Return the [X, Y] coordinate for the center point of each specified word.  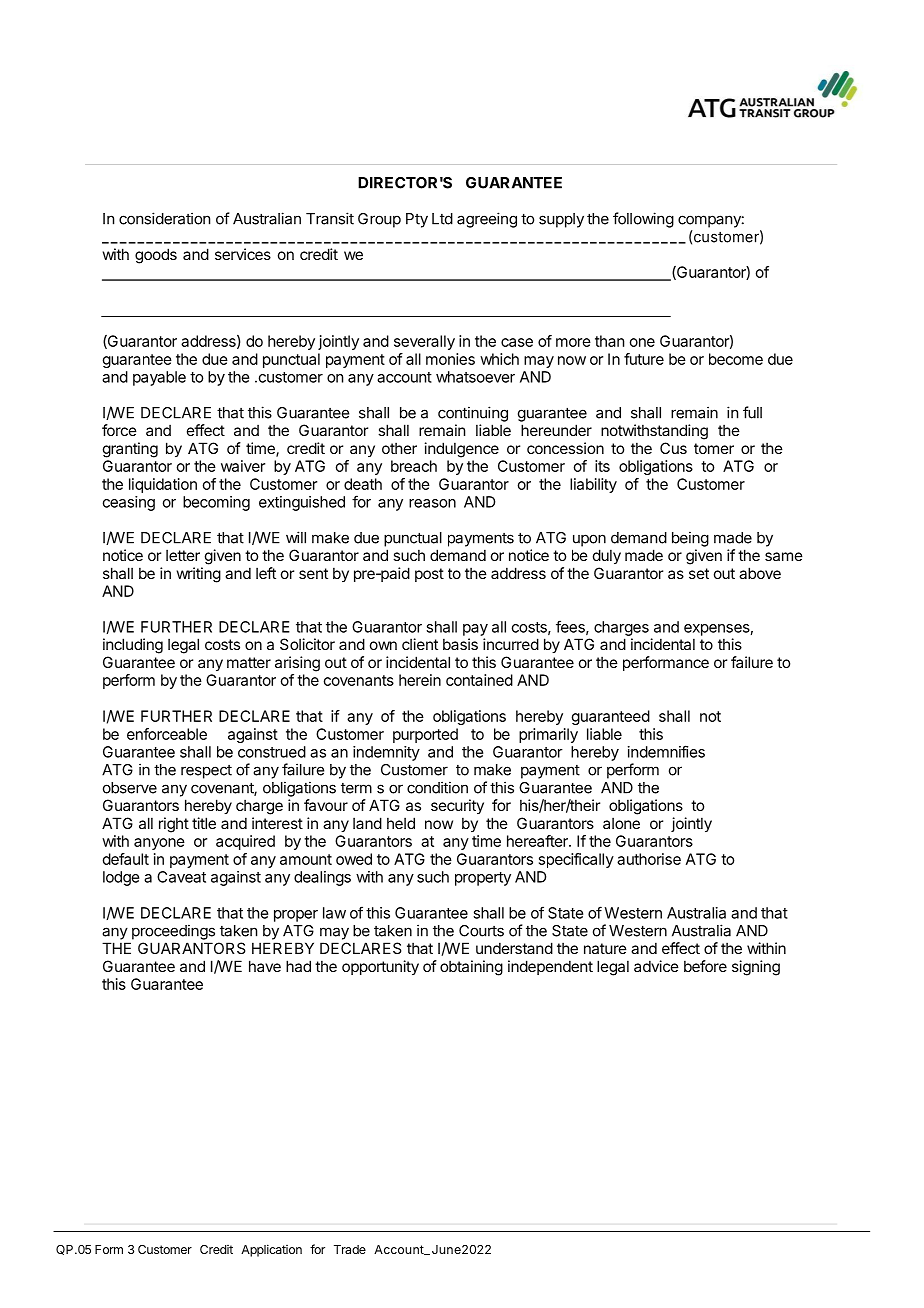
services [243, 254]
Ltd [442, 219]
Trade [350, 1249]
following [643, 220]
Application [271, 1250]
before [705, 966]
